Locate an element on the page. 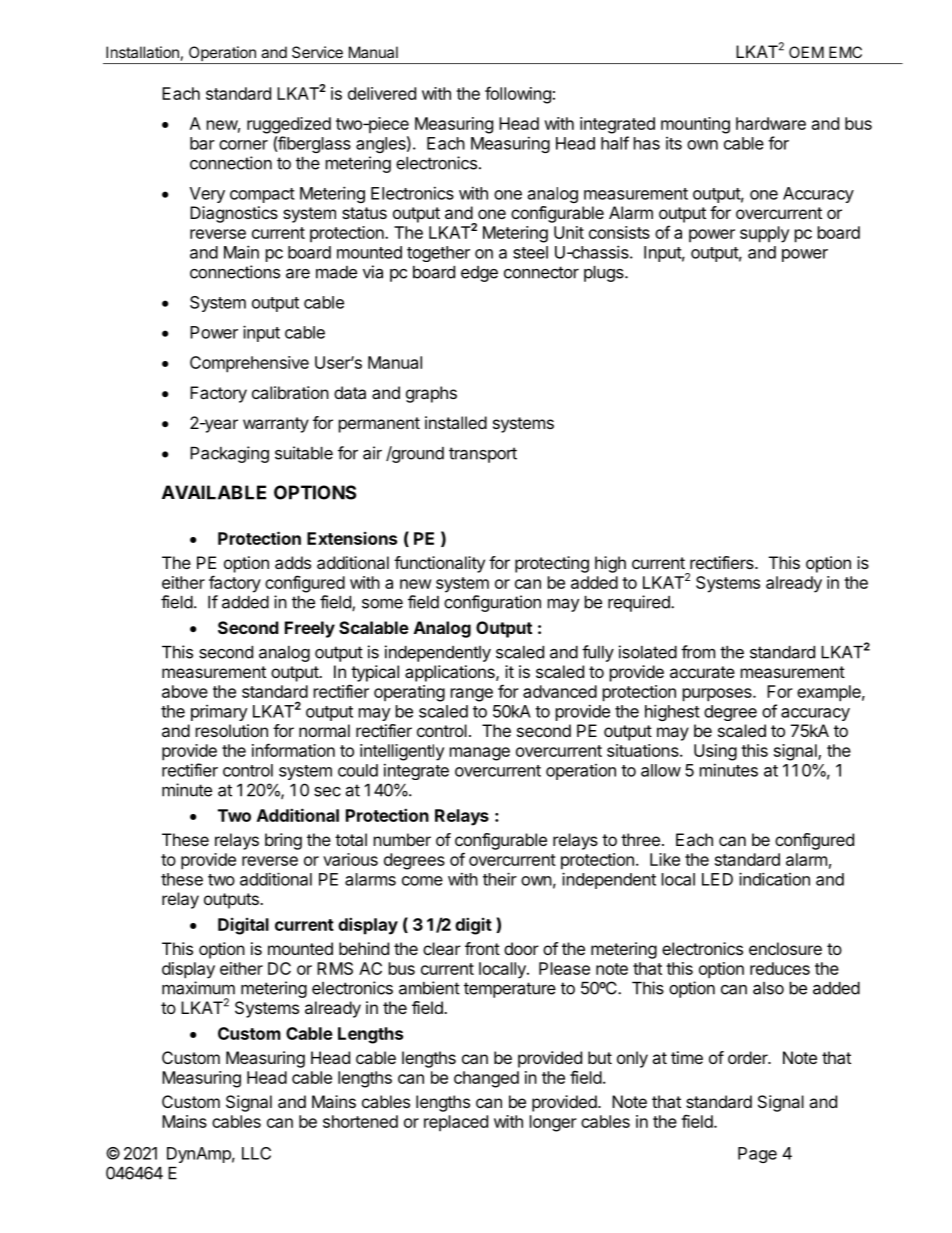 This image has height=1233, width=952. replaced is located at coordinates (456, 1123).
